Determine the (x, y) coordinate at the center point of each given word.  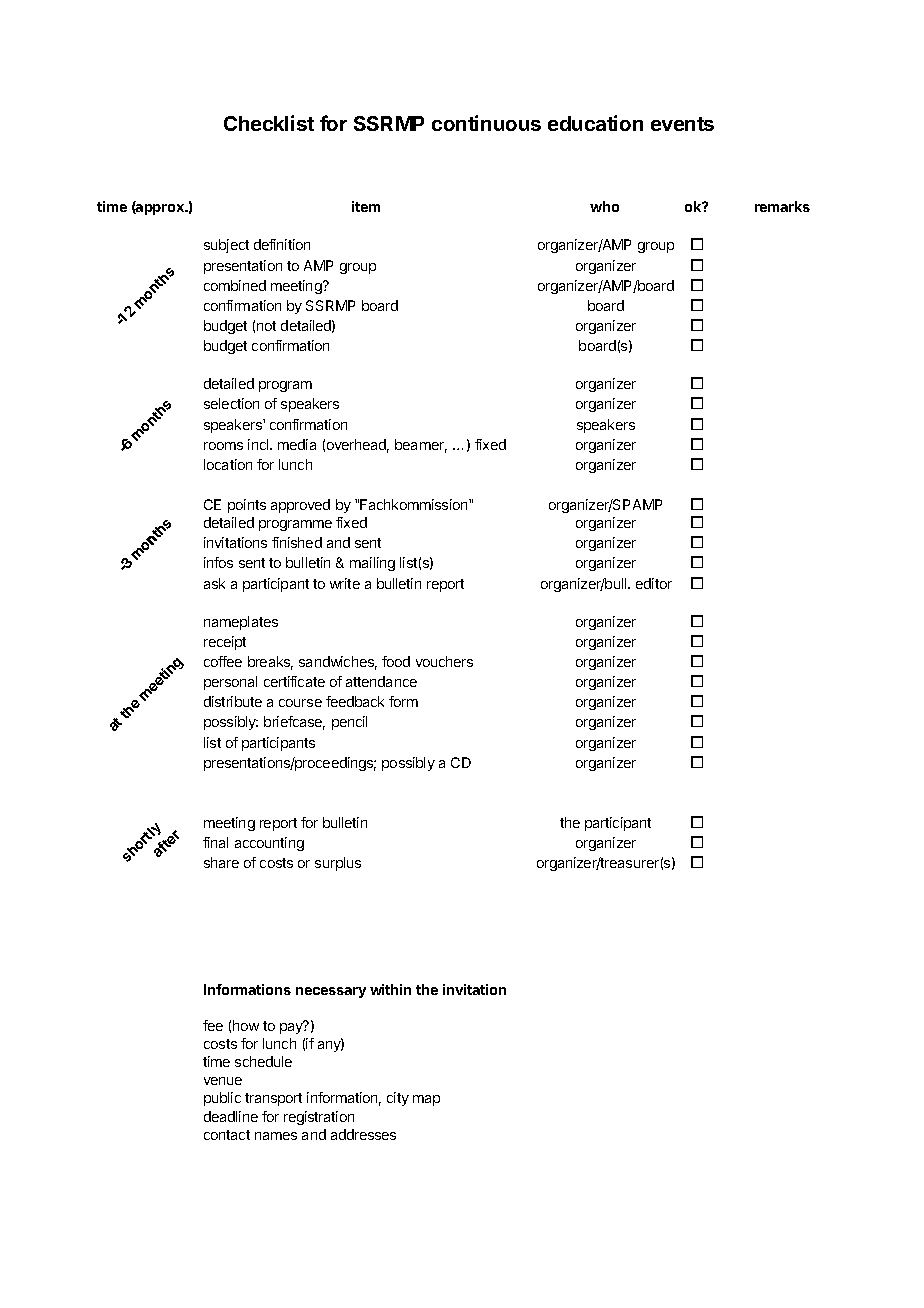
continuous (486, 123)
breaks (270, 663)
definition (282, 244)
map (426, 1100)
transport (273, 1099)
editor (654, 583)
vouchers (444, 661)
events (682, 124)
